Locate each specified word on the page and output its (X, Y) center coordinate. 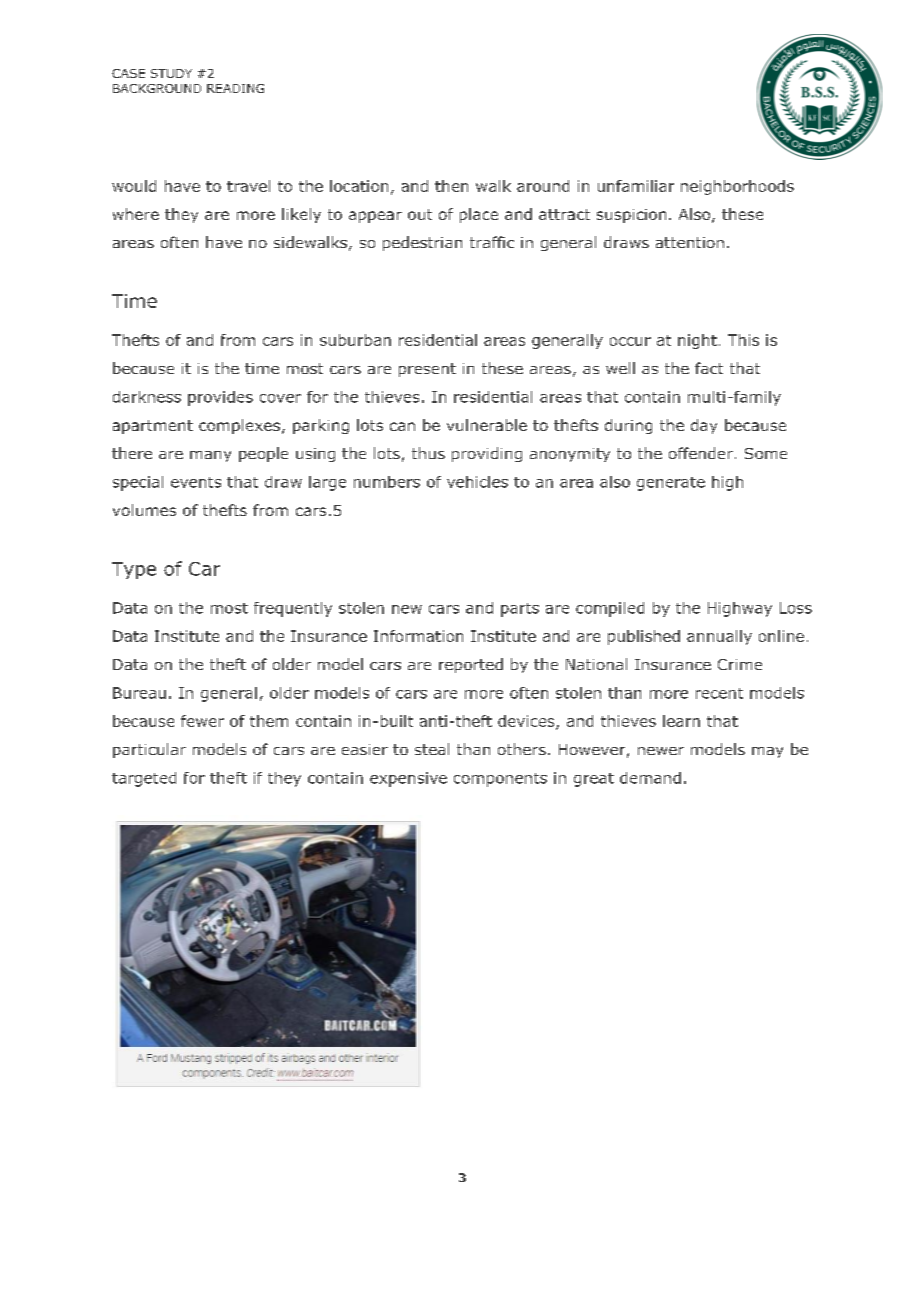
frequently (293, 609)
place (479, 215)
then (451, 186)
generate (671, 484)
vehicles (477, 482)
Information (418, 636)
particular (149, 750)
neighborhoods (737, 187)
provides (220, 398)
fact (709, 368)
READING (235, 88)
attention (690, 242)
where (136, 214)
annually (719, 637)
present (427, 370)
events (196, 482)
